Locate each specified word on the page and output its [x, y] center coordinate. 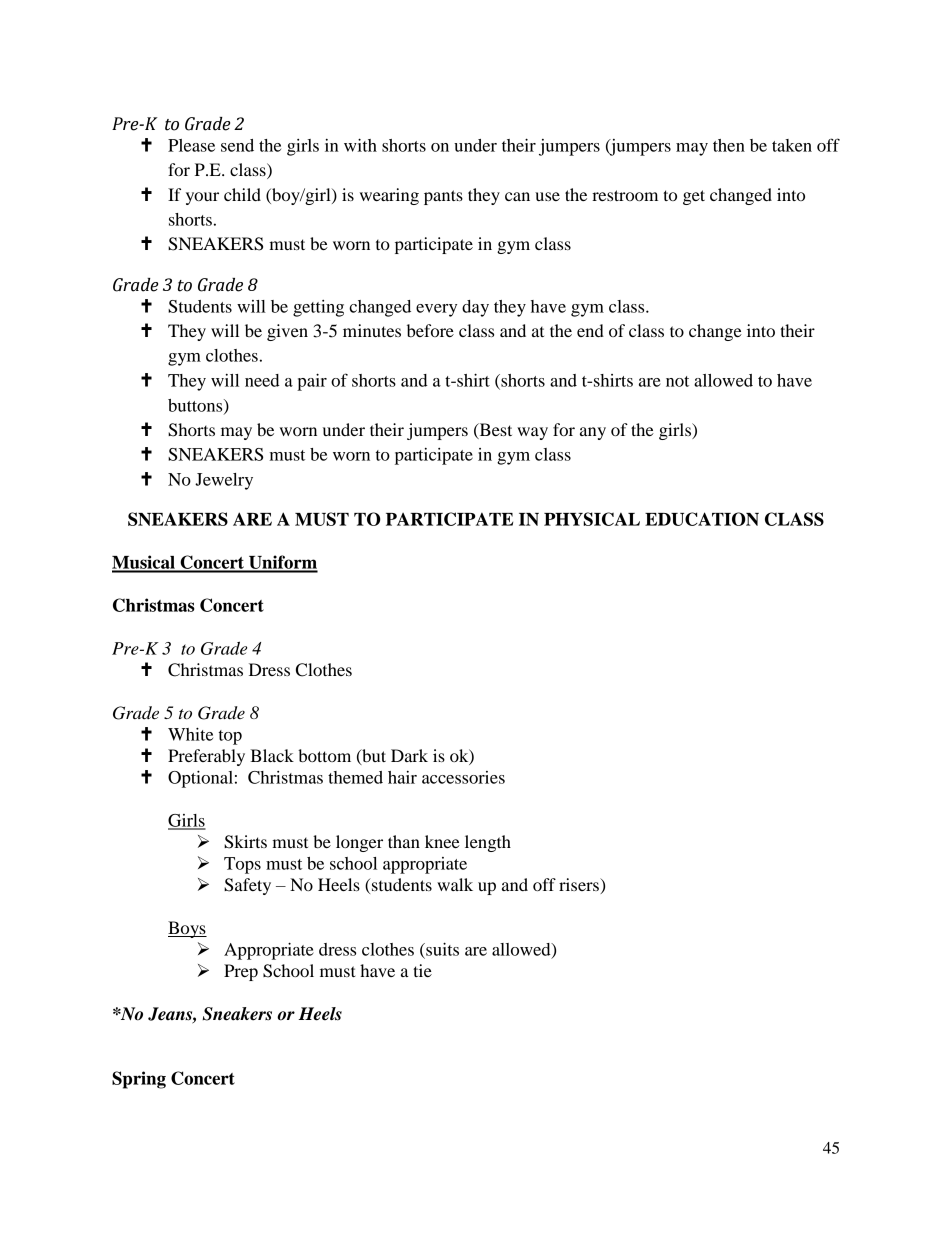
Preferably [206, 757]
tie [422, 970]
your [202, 198]
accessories [463, 777]
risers [580, 884]
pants [443, 197]
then [729, 145]
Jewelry [224, 481]
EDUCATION [702, 519]
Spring [139, 1080]
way [532, 433]
